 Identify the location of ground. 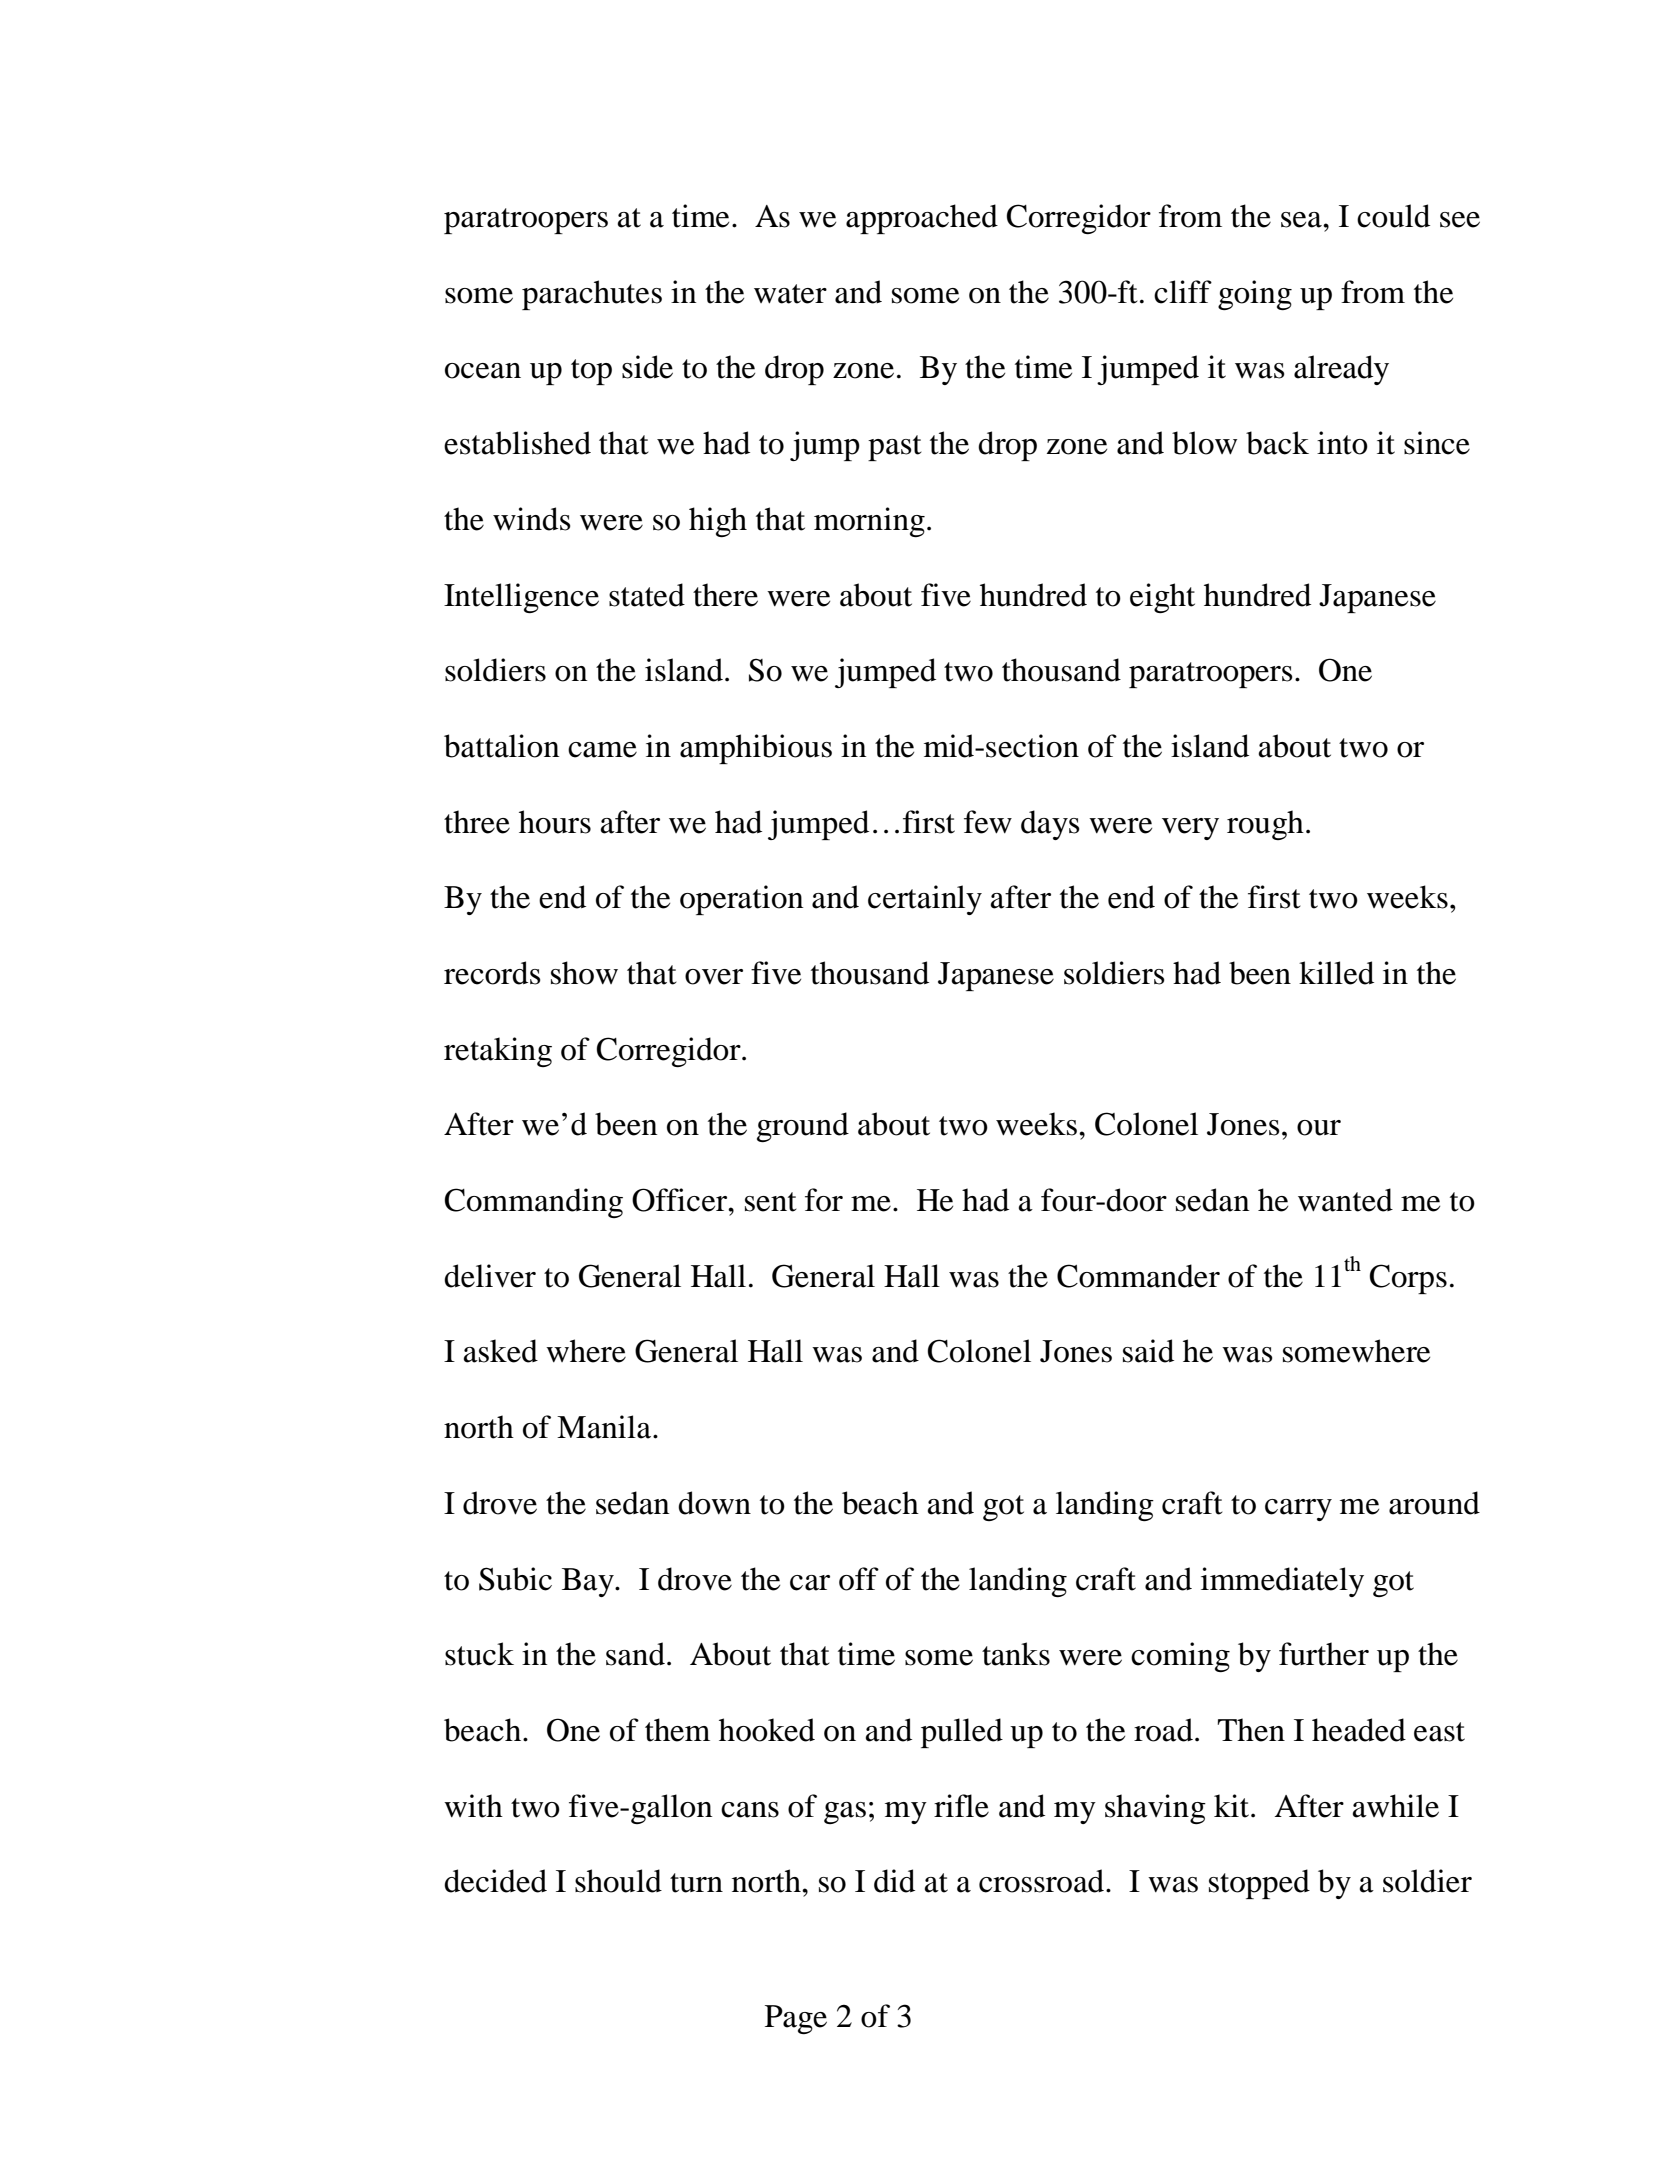
(803, 1127).
